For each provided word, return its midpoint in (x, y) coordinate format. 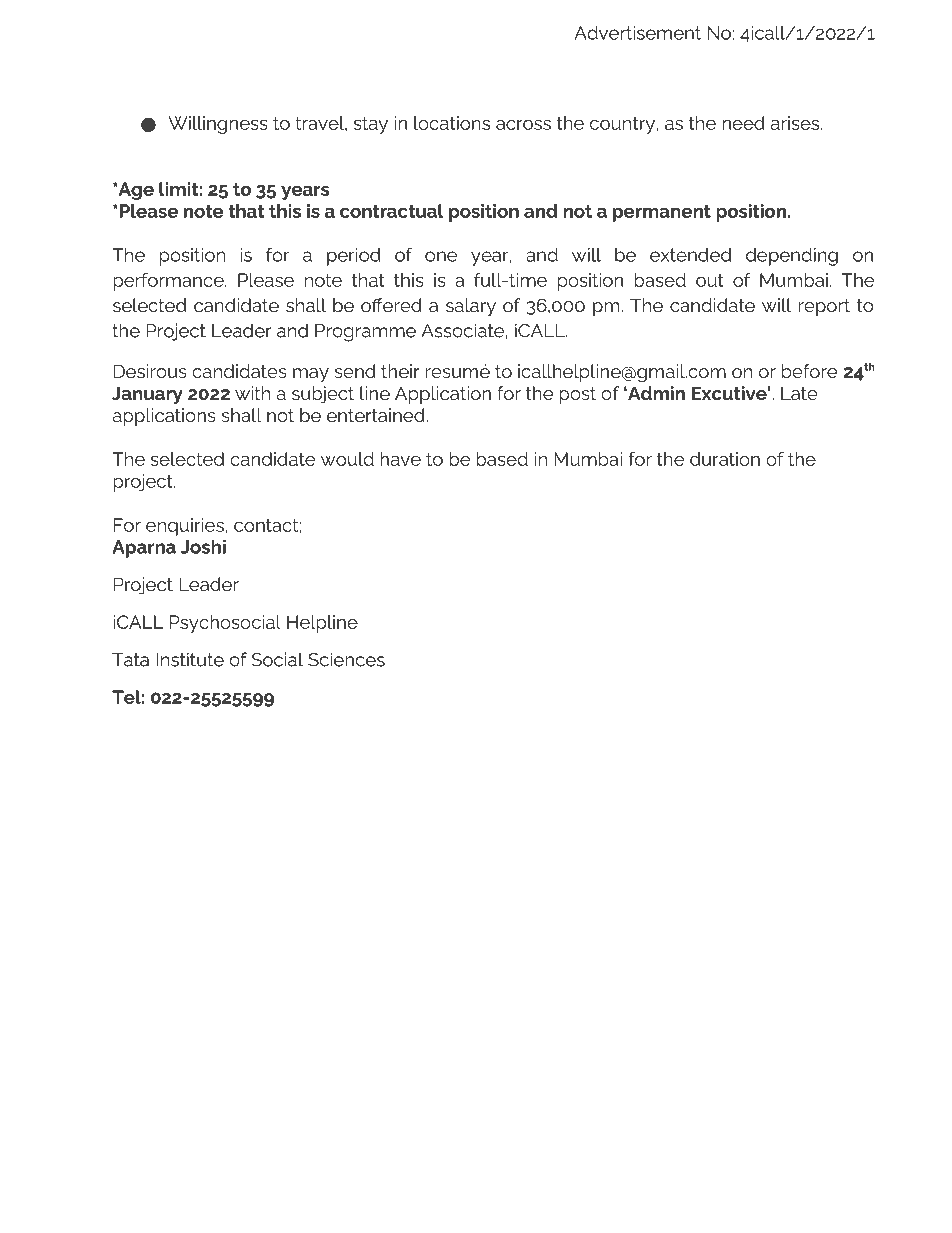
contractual (392, 211)
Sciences (346, 659)
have (400, 459)
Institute (190, 659)
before (809, 371)
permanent (662, 213)
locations (452, 123)
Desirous (150, 371)
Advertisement (637, 33)
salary (471, 307)
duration (725, 459)
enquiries (185, 527)
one (441, 256)
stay (371, 125)
